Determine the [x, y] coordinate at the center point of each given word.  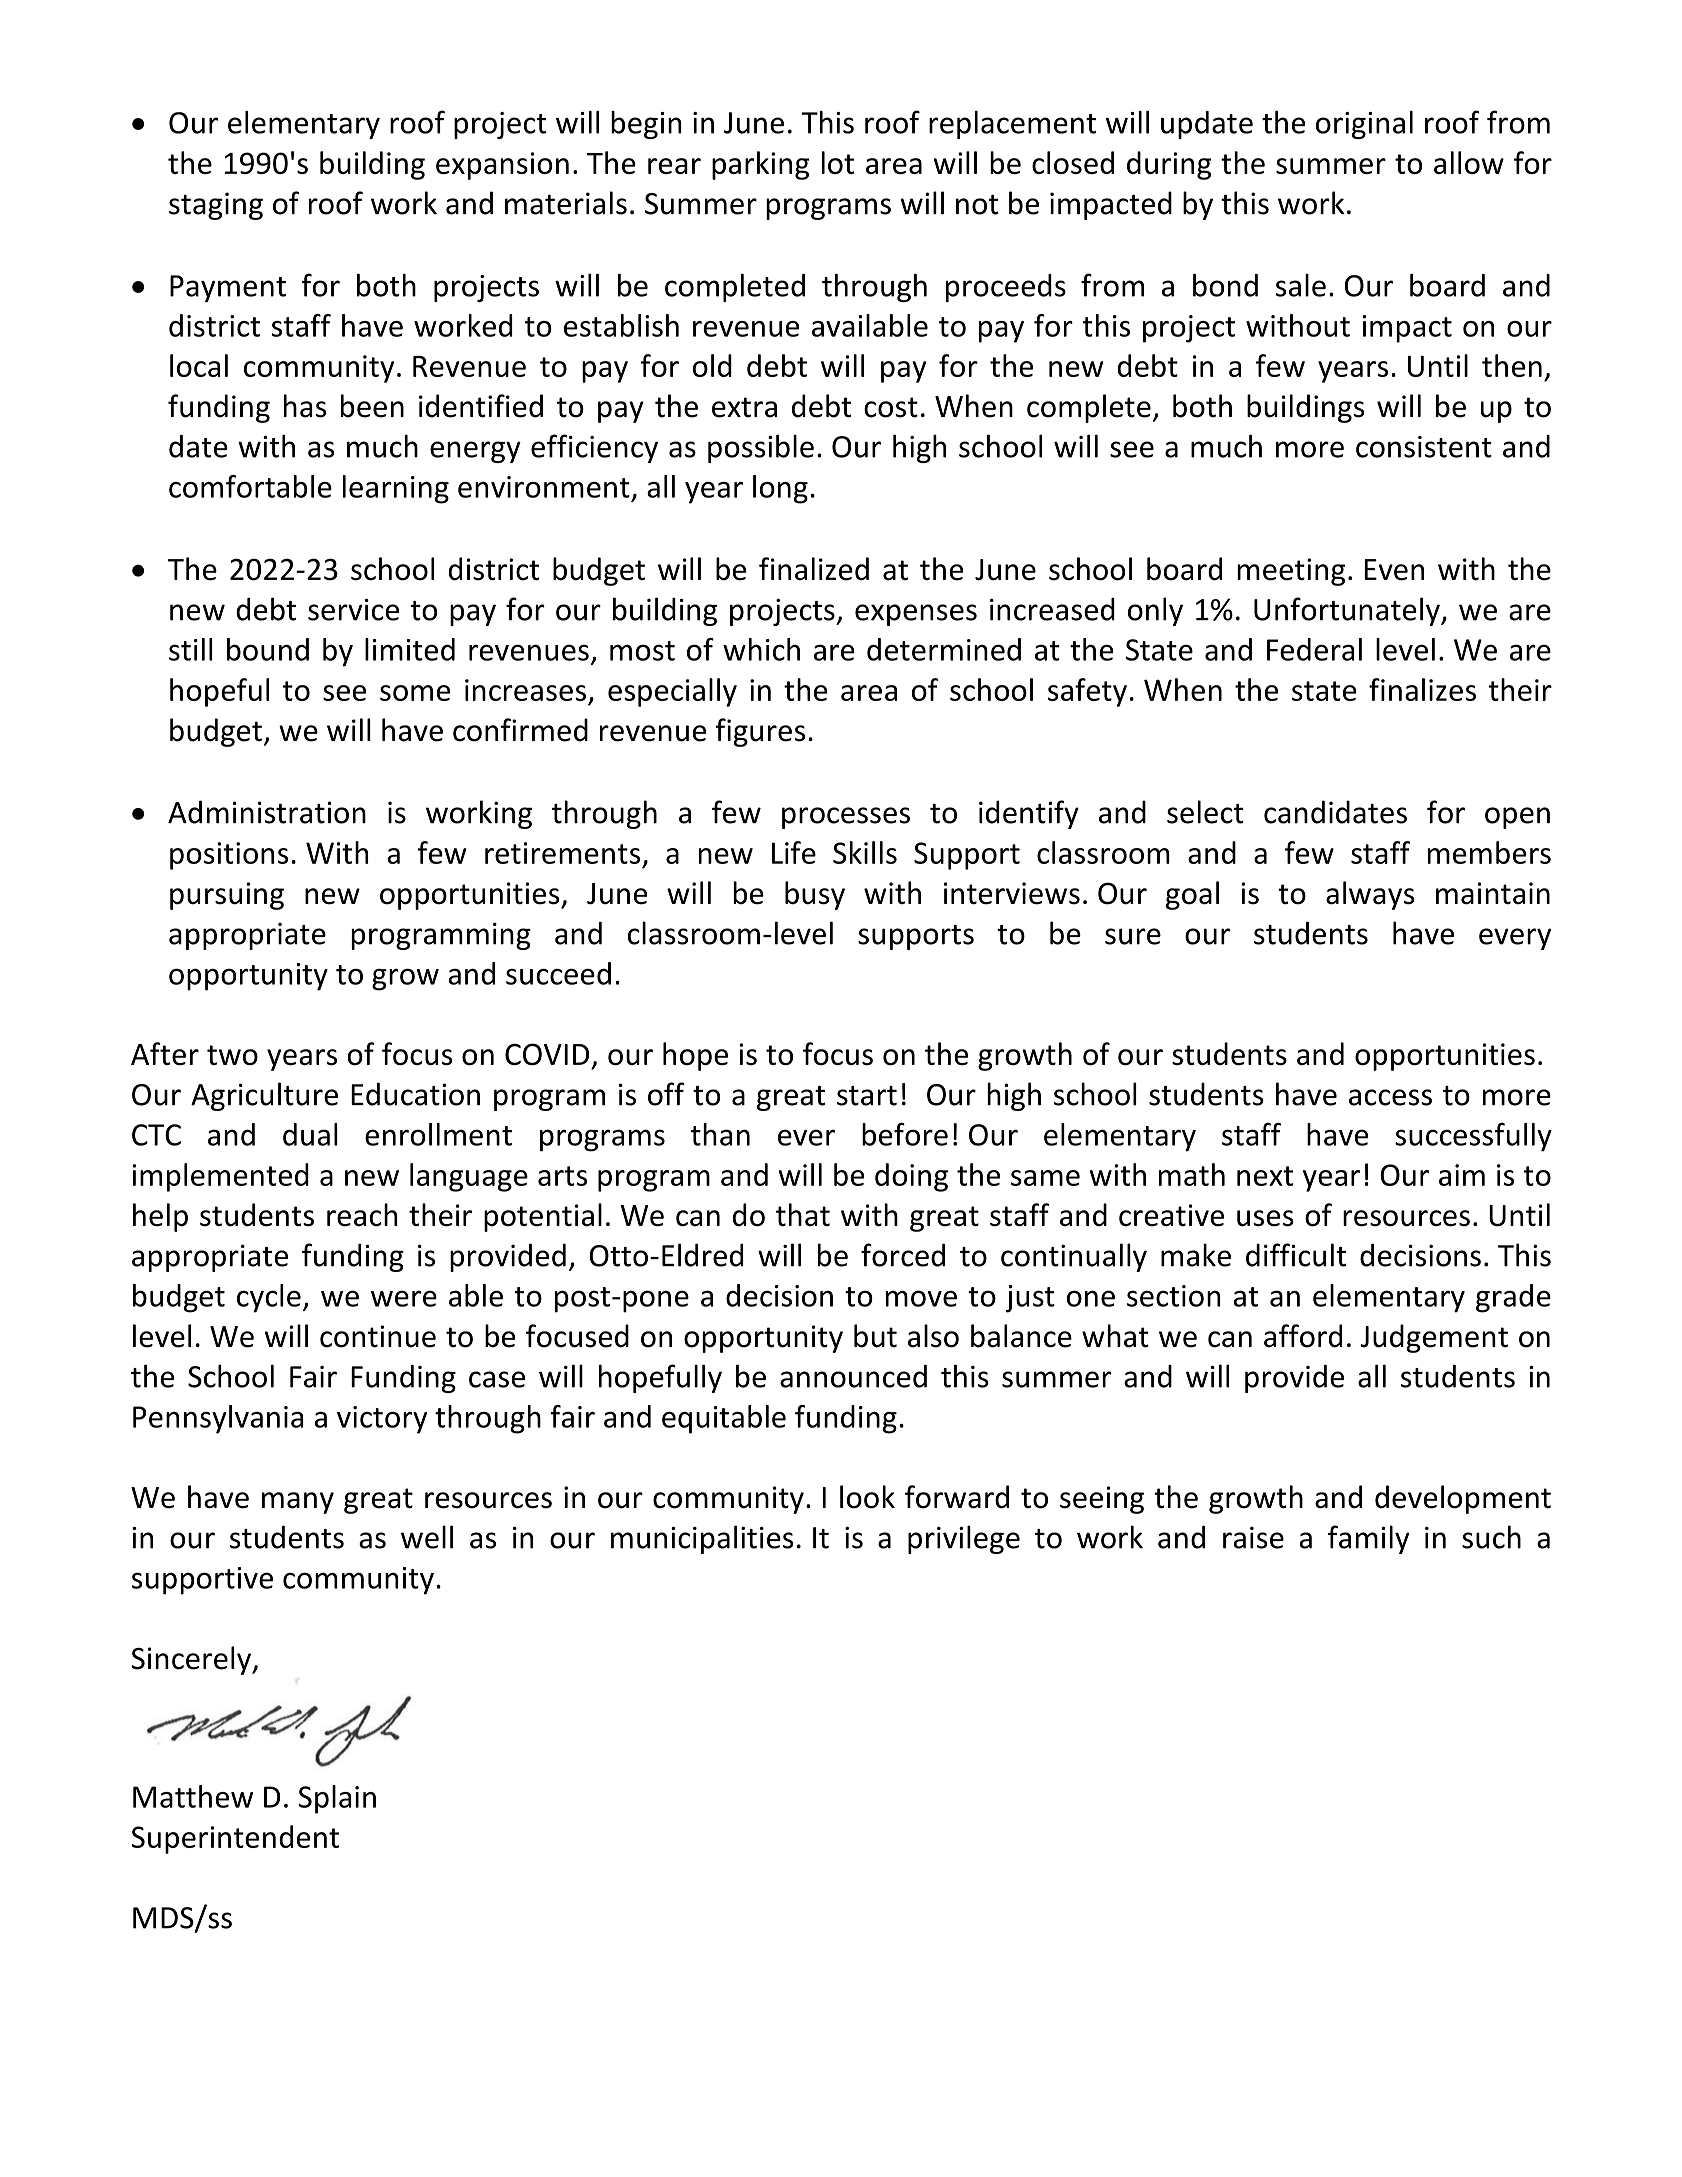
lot [838, 162]
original [1364, 125]
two [232, 1055]
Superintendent [235, 1839]
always [1370, 895]
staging [216, 206]
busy [815, 895]
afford [1303, 1336]
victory [382, 1420]
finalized [814, 569]
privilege [964, 1539]
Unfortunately [1348, 611]
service [353, 609]
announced [853, 1376]
